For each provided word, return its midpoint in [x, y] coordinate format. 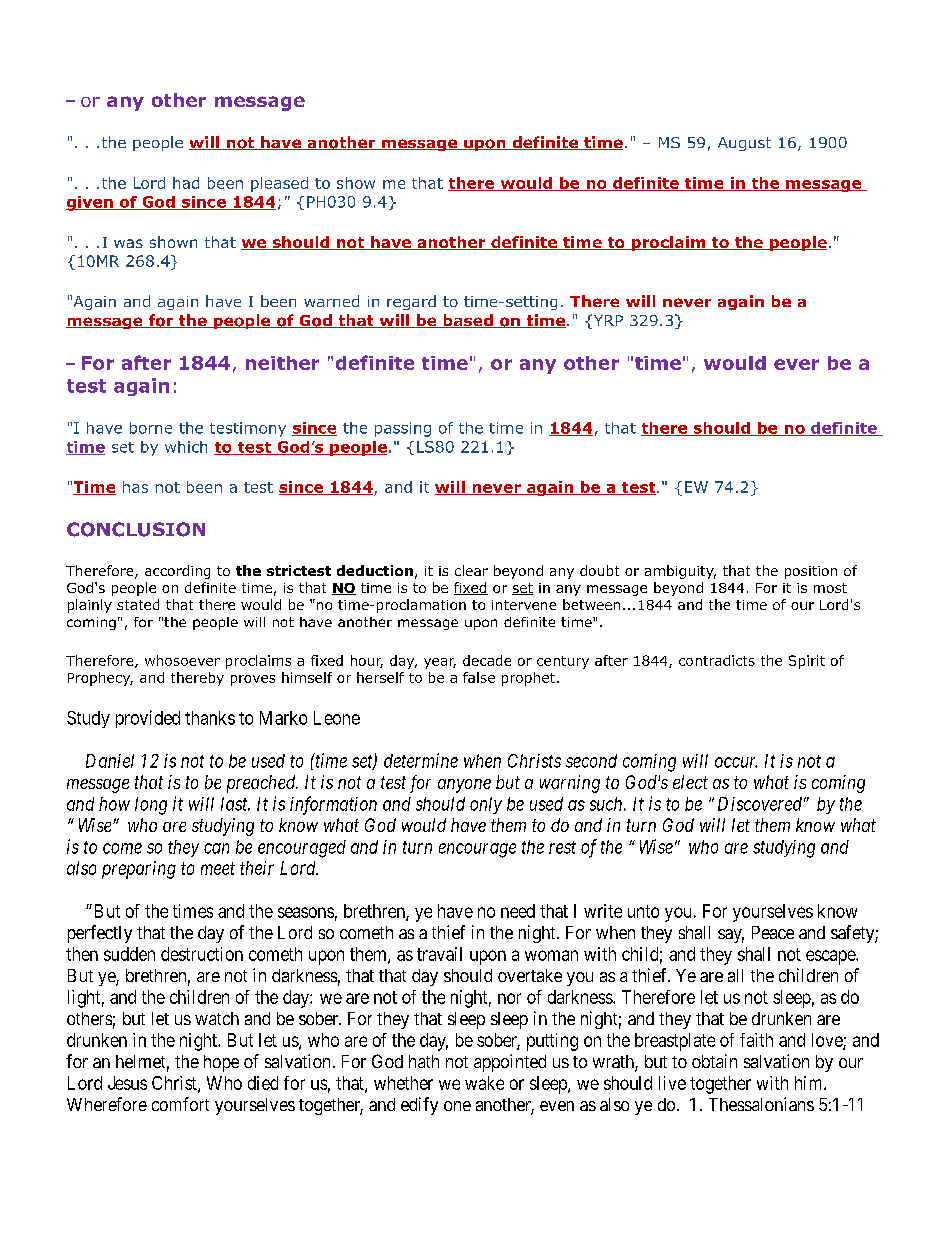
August [744, 144]
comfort [180, 1104]
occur [736, 762]
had [186, 183]
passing [403, 429]
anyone [464, 786]
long [151, 806]
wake [484, 1083]
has [135, 487]
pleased [279, 184]
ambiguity [680, 572]
